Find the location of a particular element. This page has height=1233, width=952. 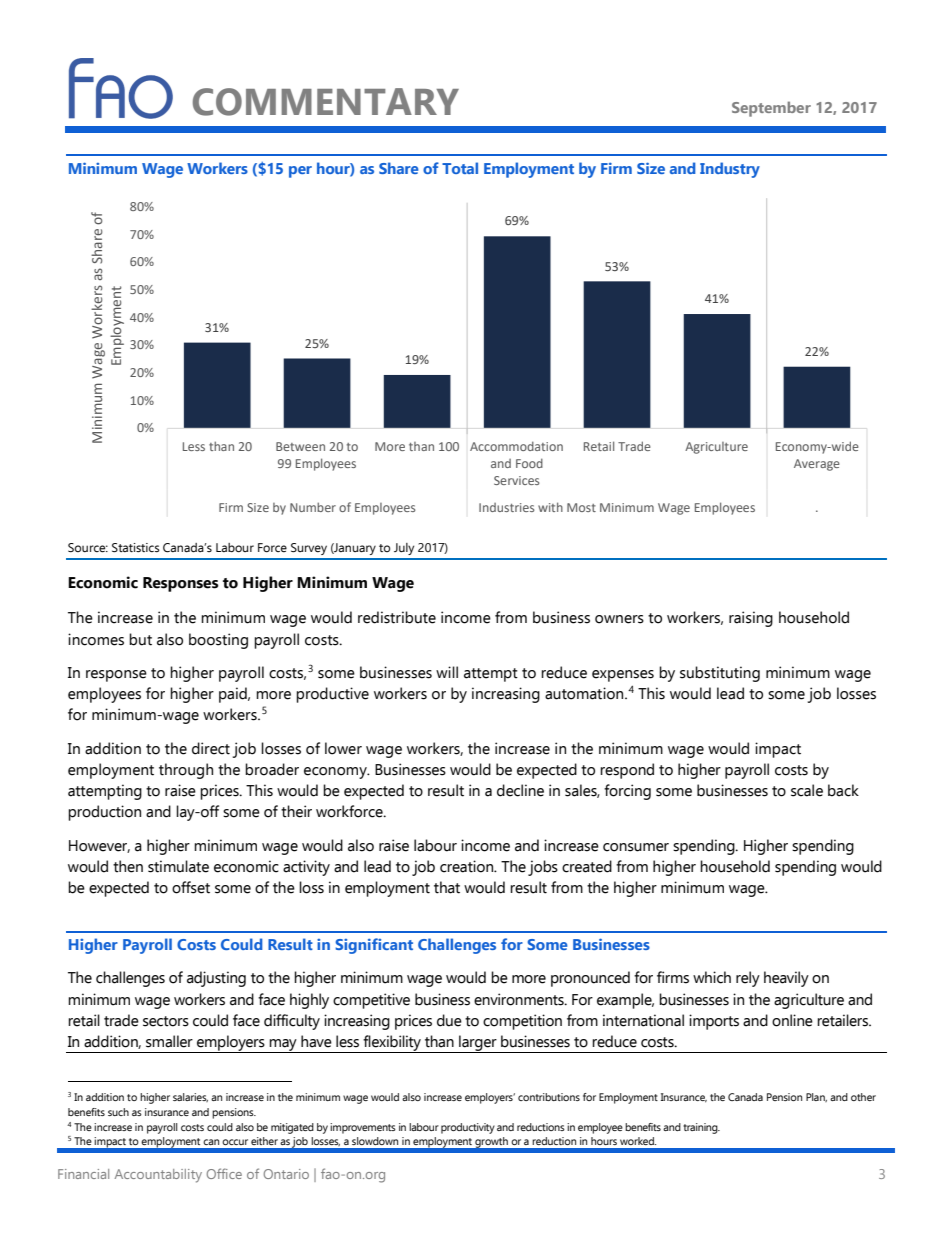

will is located at coordinates (447, 672).
